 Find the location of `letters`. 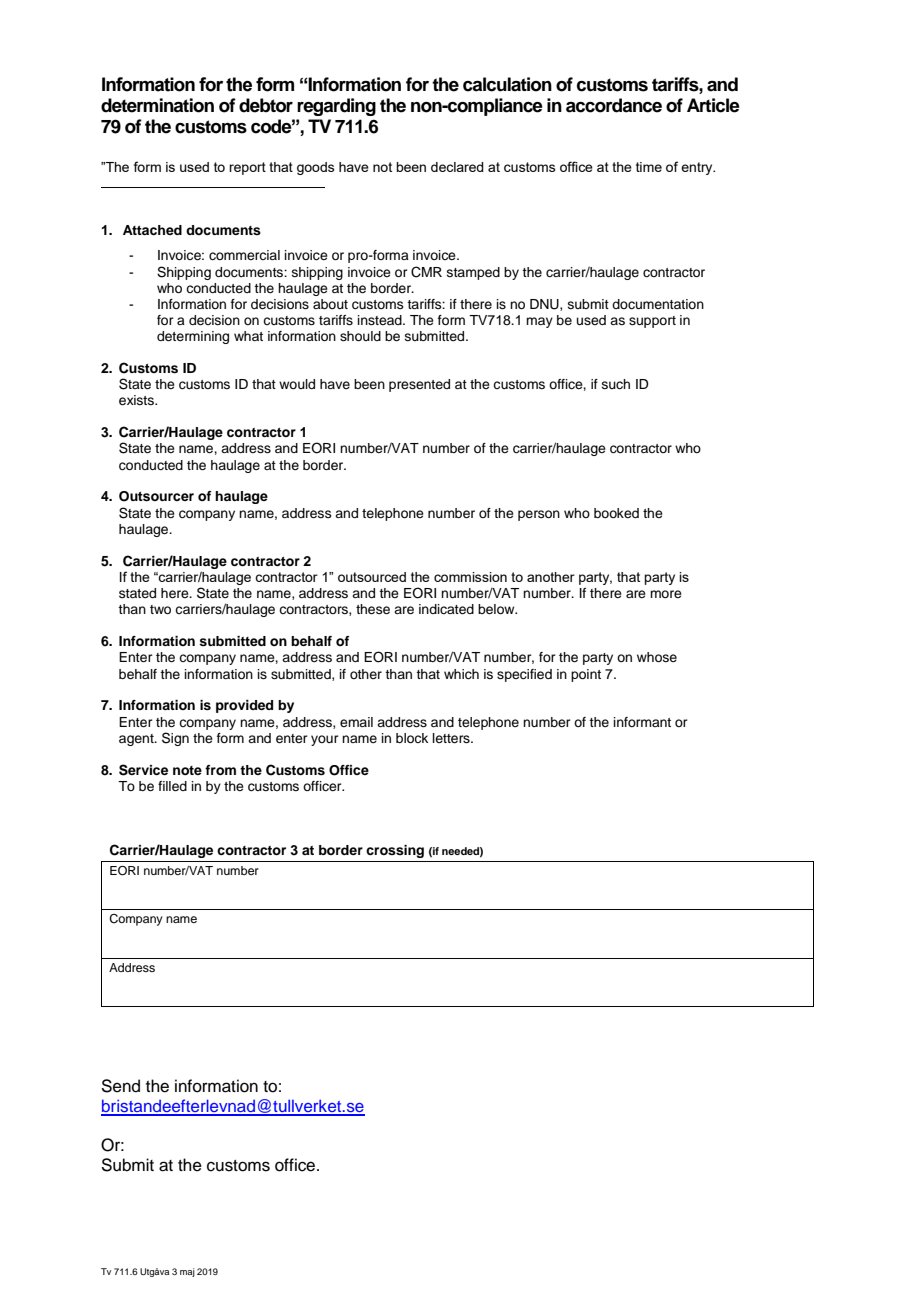

letters is located at coordinates (452, 738).
